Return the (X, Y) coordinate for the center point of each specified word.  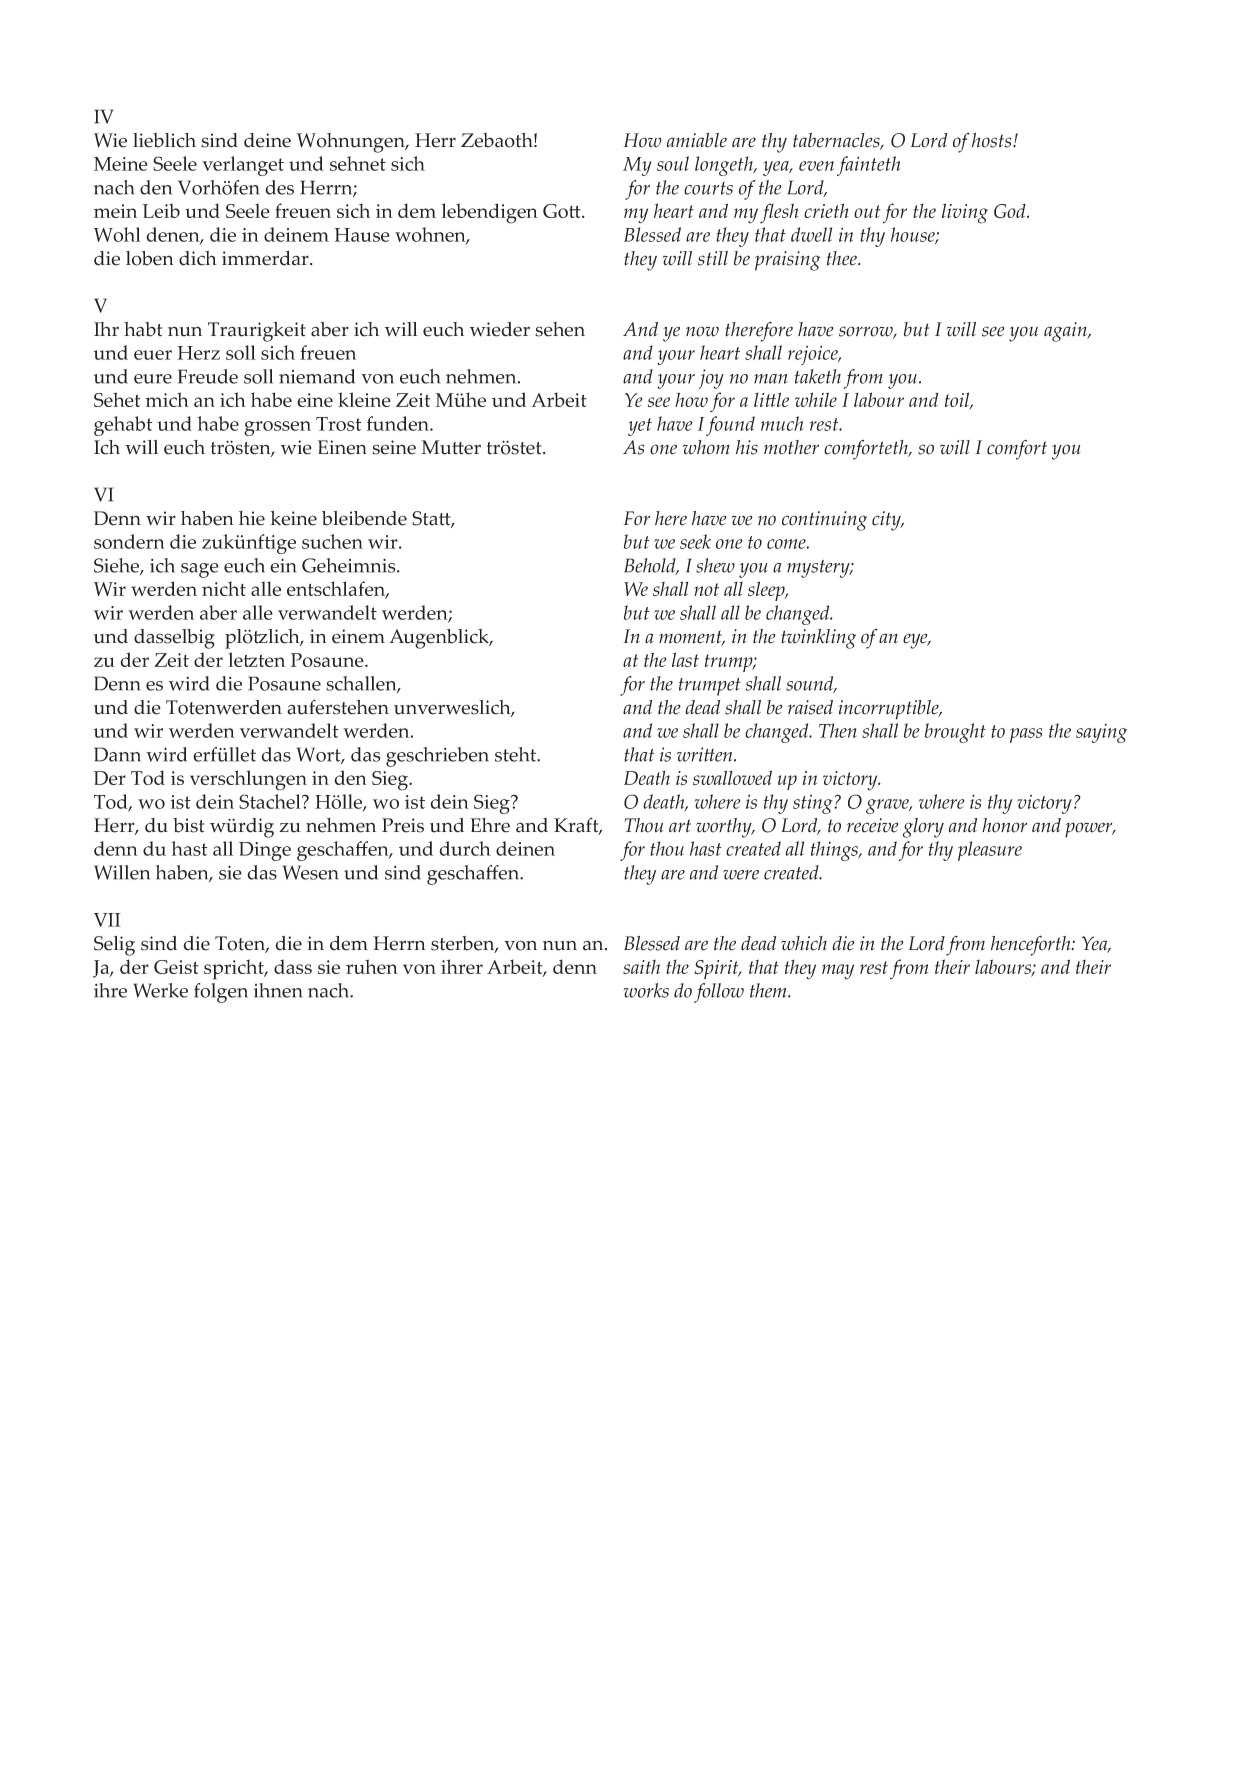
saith (641, 967)
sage (200, 570)
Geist (176, 967)
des (279, 187)
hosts (993, 140)
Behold (651, 566)
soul (673, 163)
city (887, 521)
